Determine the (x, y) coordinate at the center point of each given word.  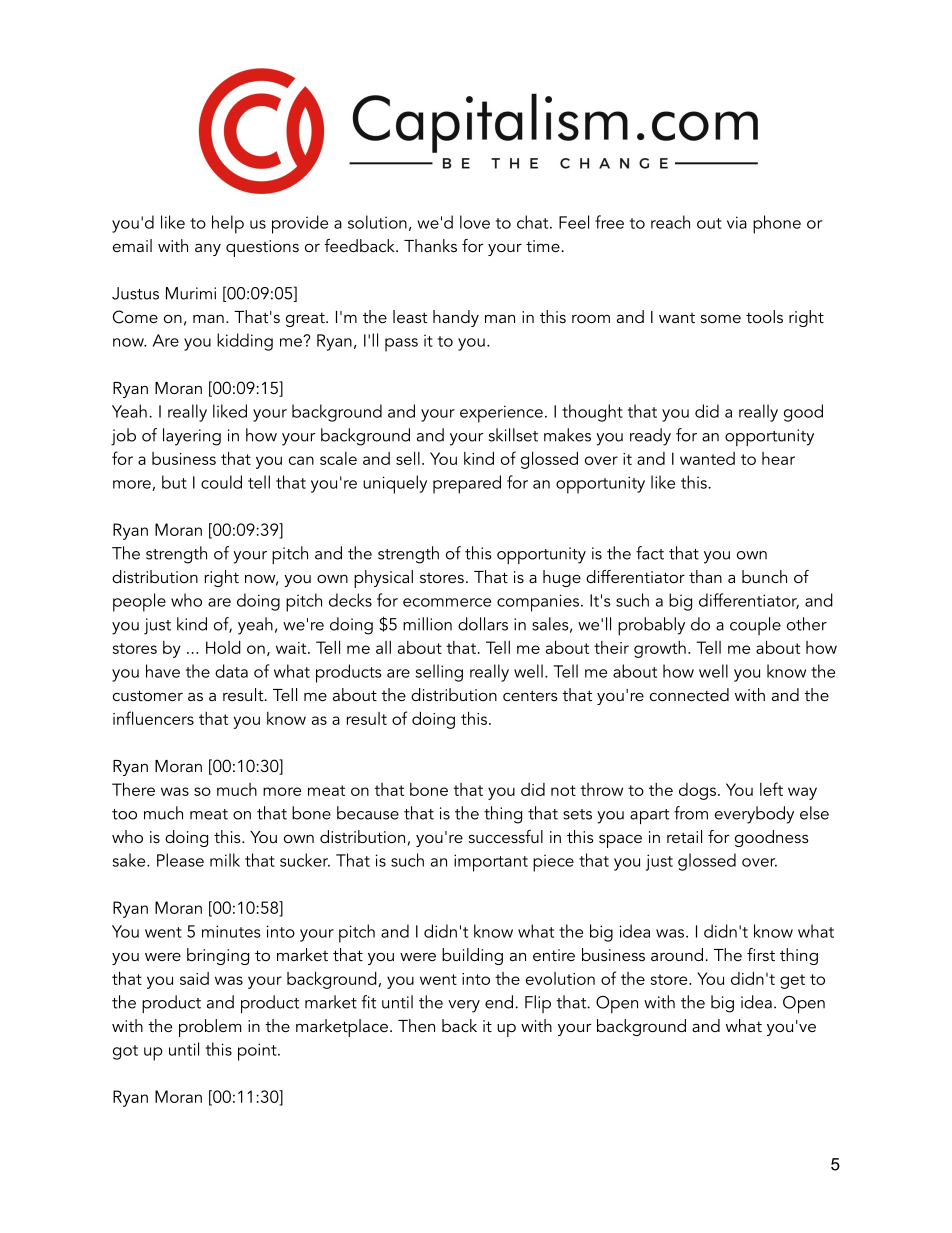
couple (755, 626)
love (475, 222)
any (208, 249)
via (737, 222)
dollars (483, 624)
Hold (223, 647)
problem (210, 1028)
